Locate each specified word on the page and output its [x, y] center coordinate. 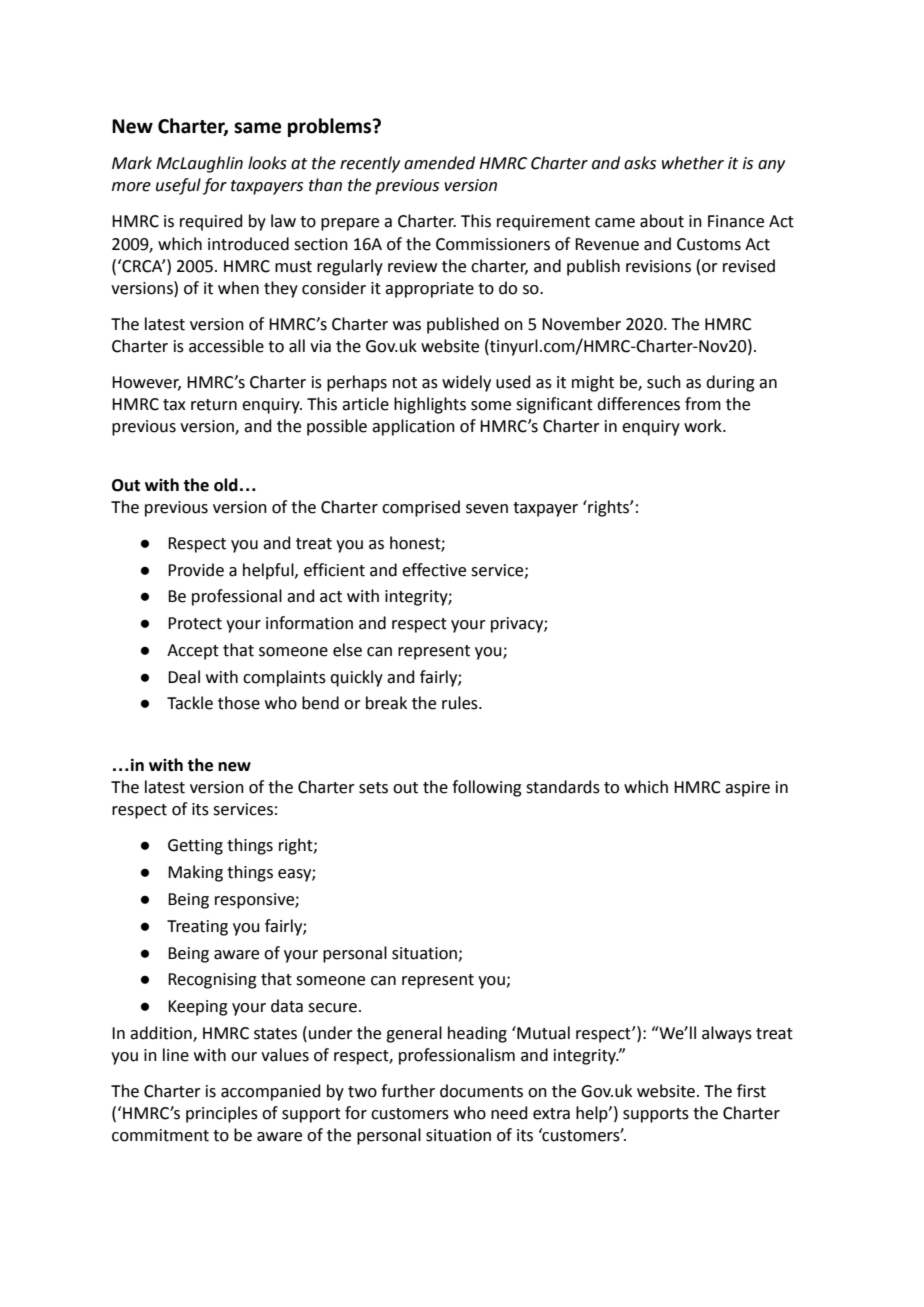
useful [178, 186]
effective [434, 570]
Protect [195, 623]
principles [222, 1114]
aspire [747, 789]
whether [693, 163]
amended [439, 163]
